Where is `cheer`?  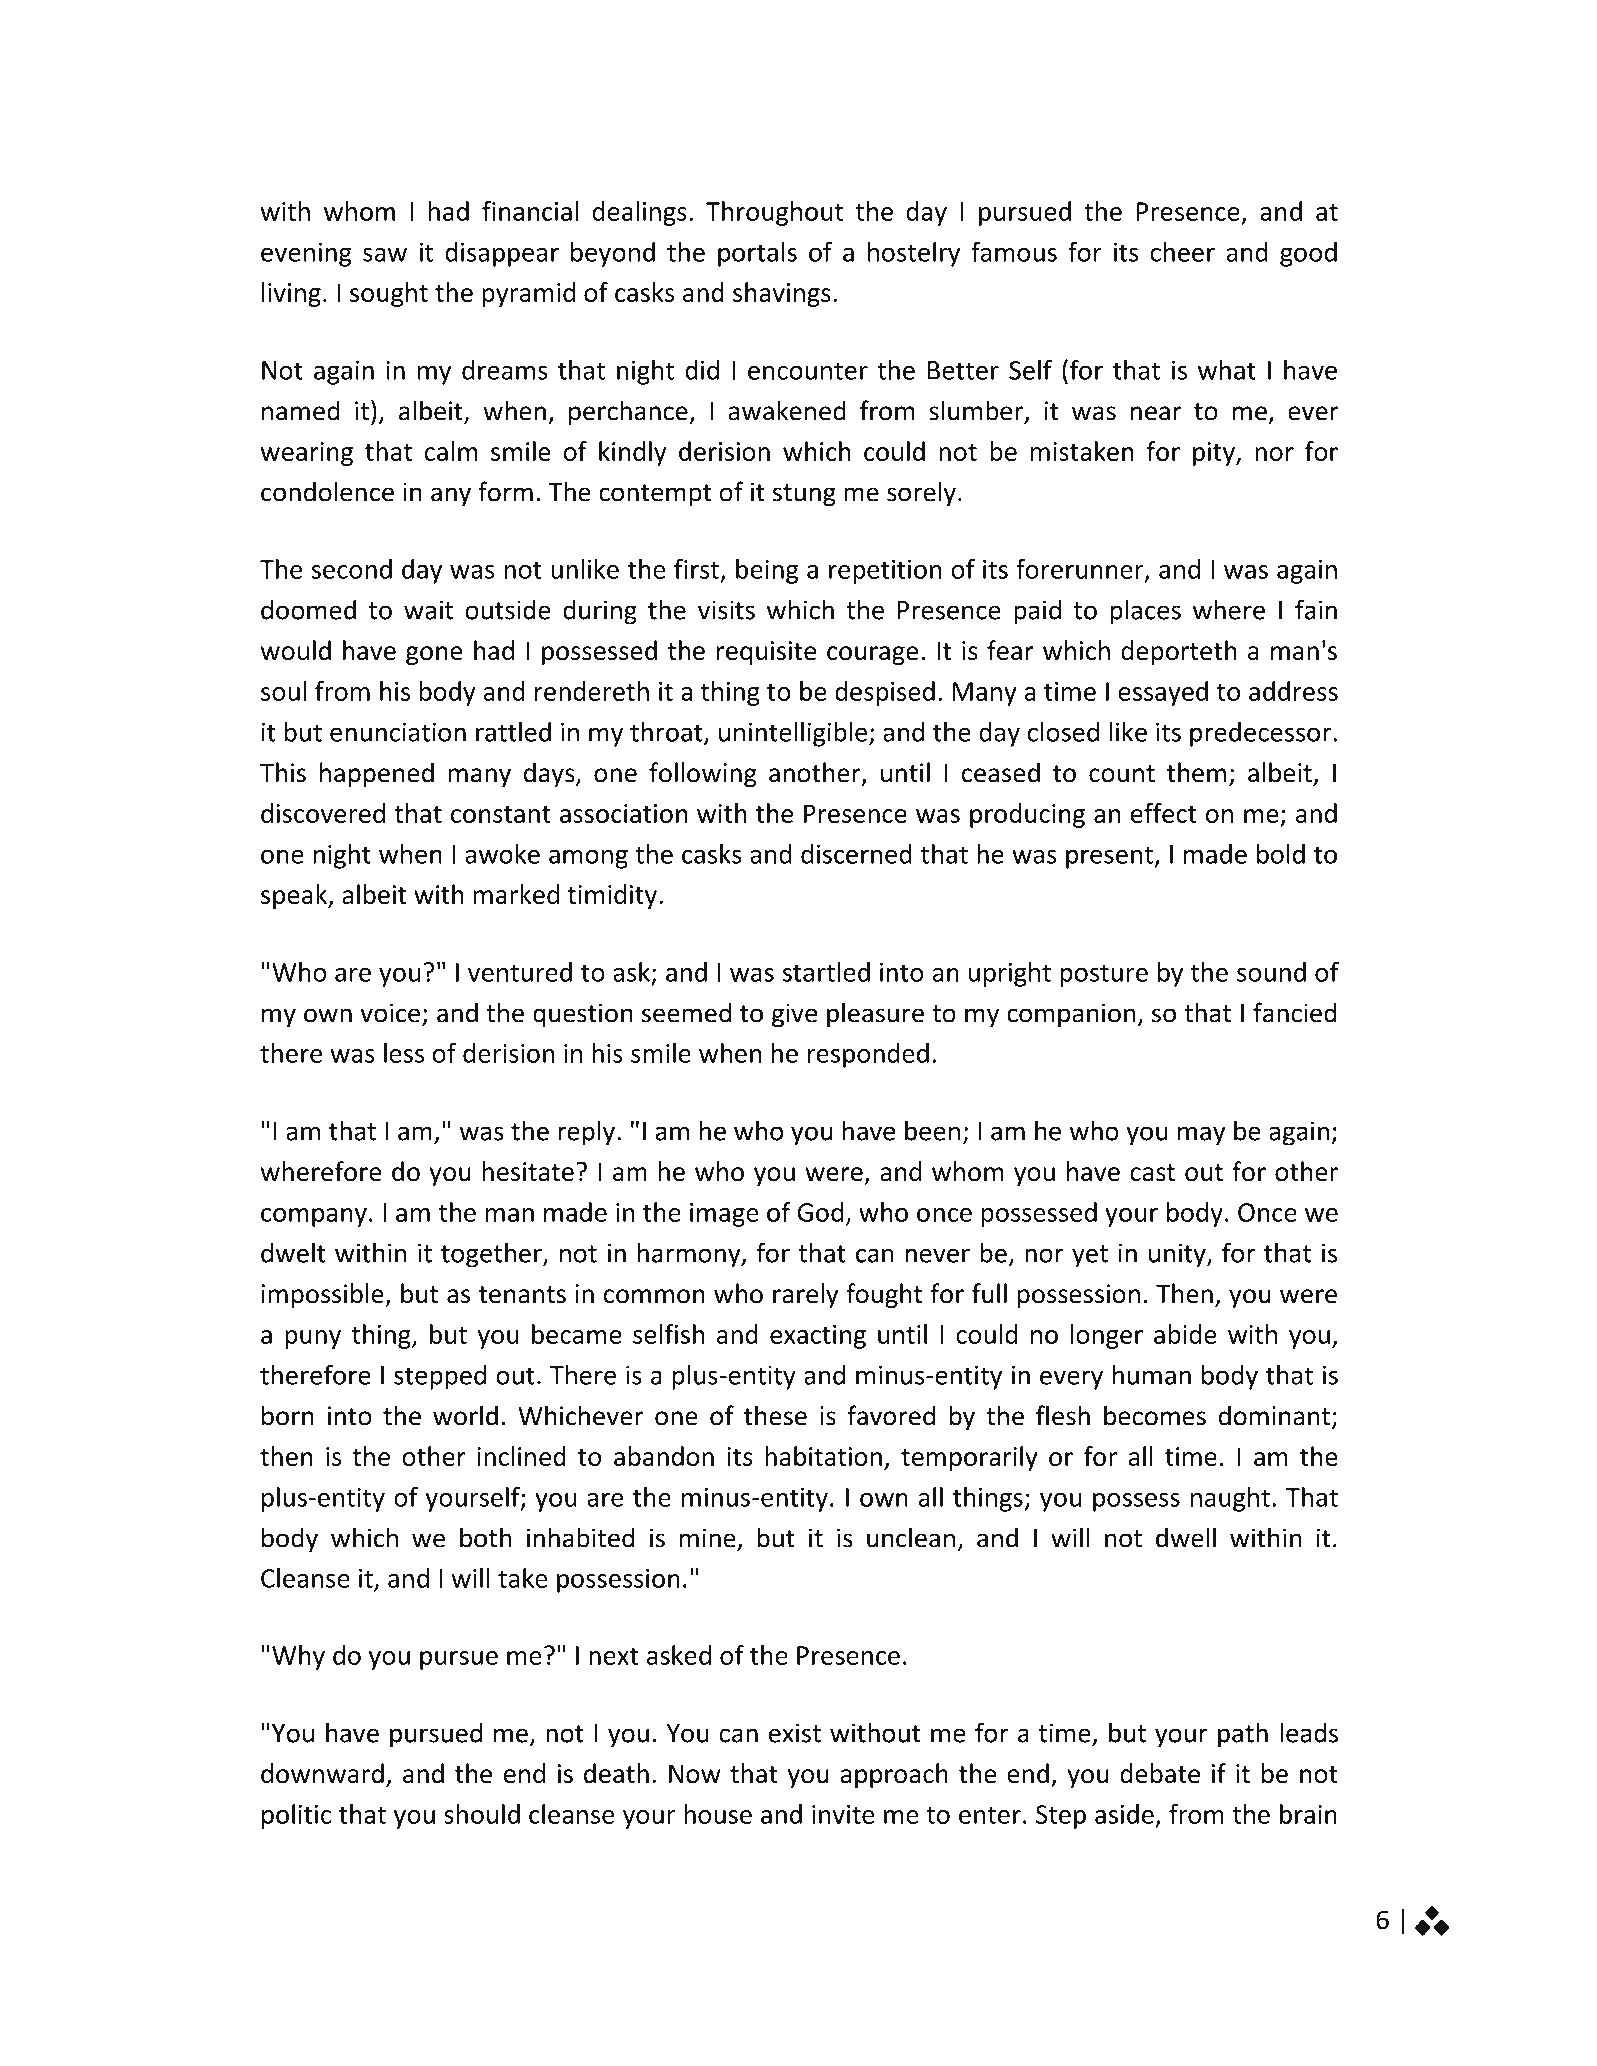 cheer is located at coordinates (1182, 252).
